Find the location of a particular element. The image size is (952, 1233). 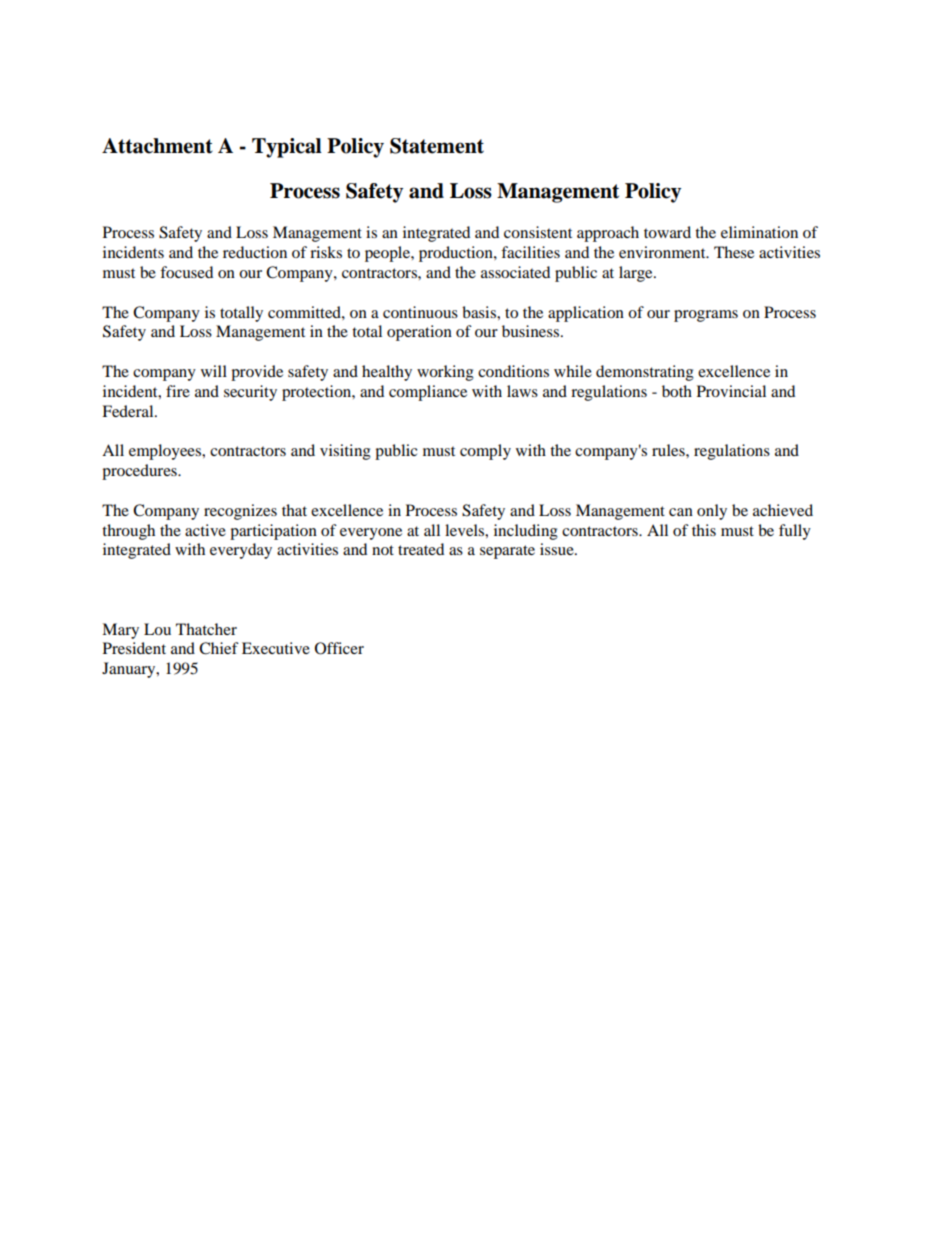

Chief is located at coordinates (219, 648).
